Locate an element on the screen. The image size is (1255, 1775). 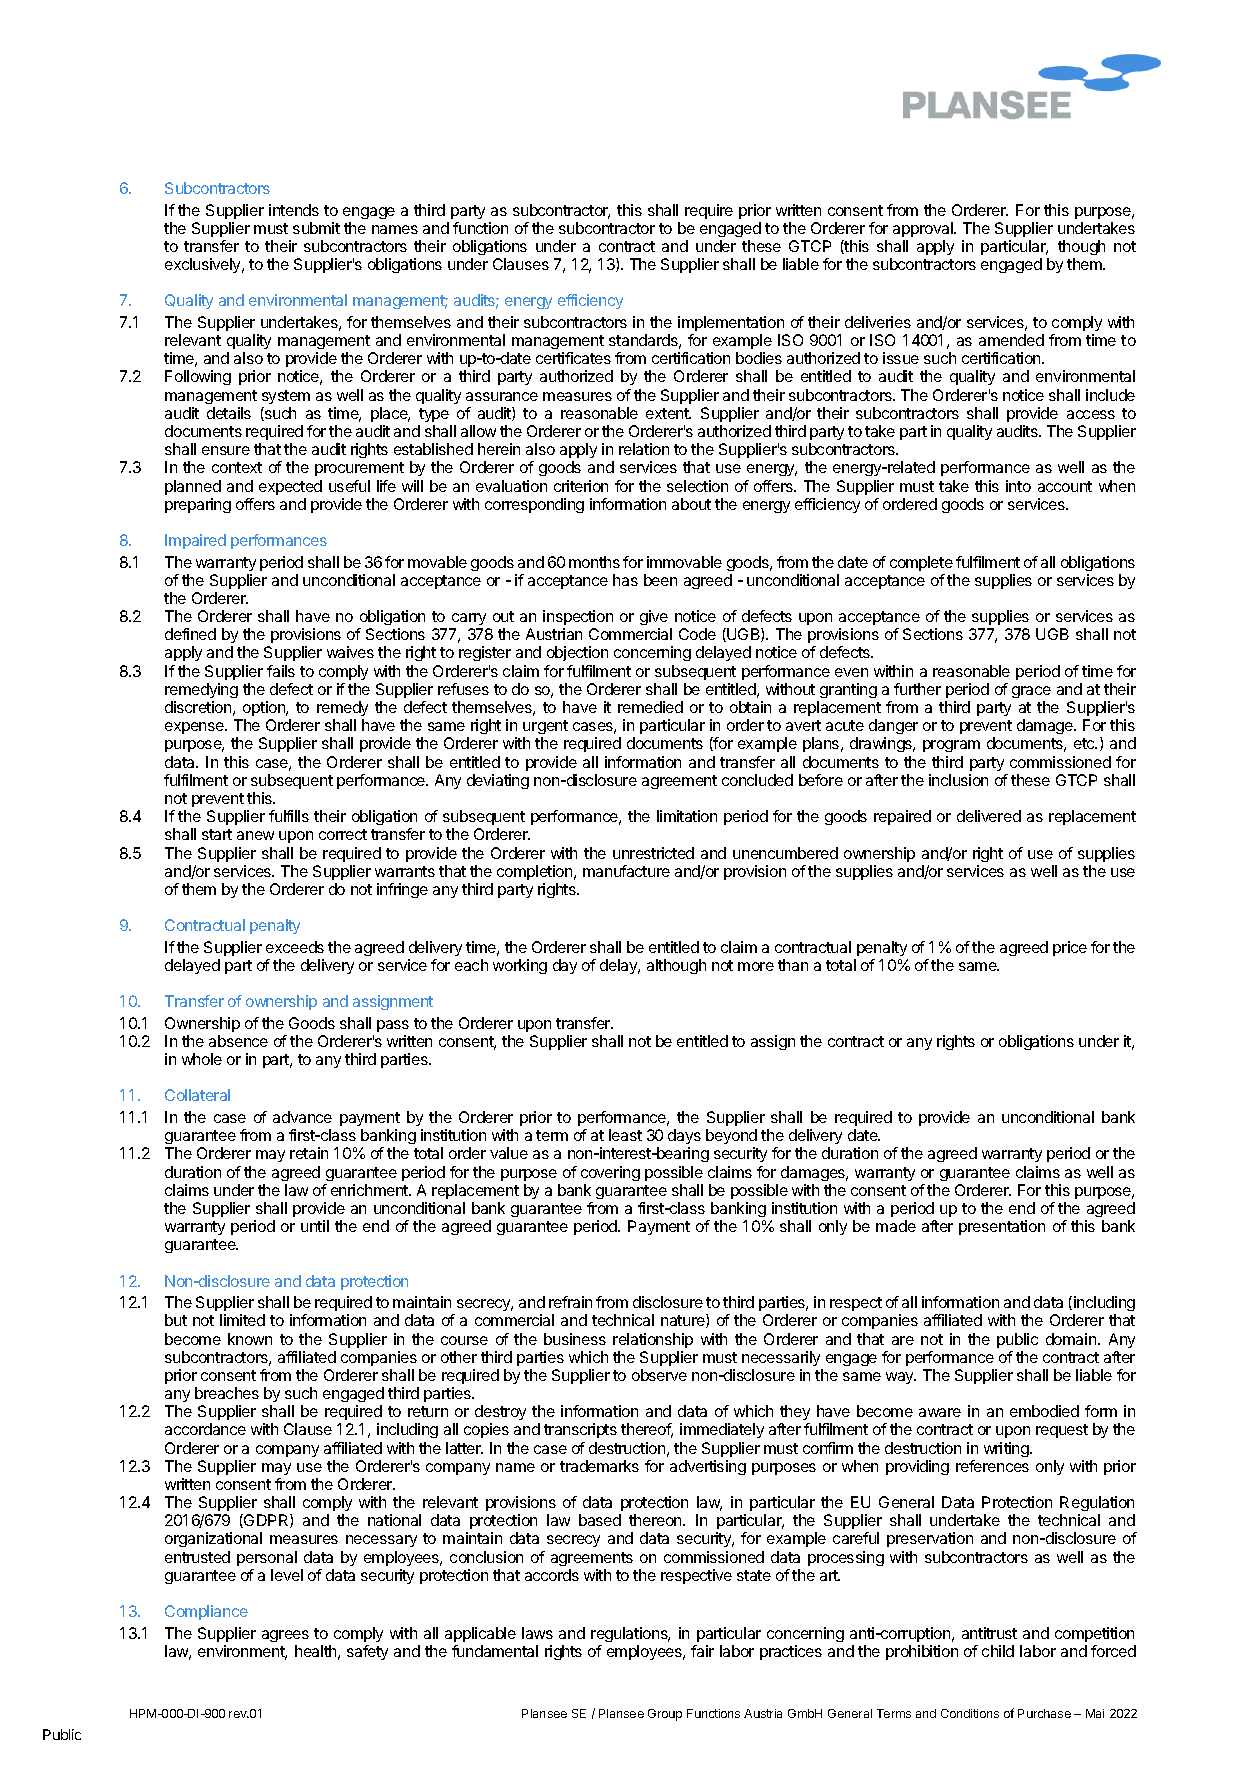
covering is located at coordinates (610, 1173).
